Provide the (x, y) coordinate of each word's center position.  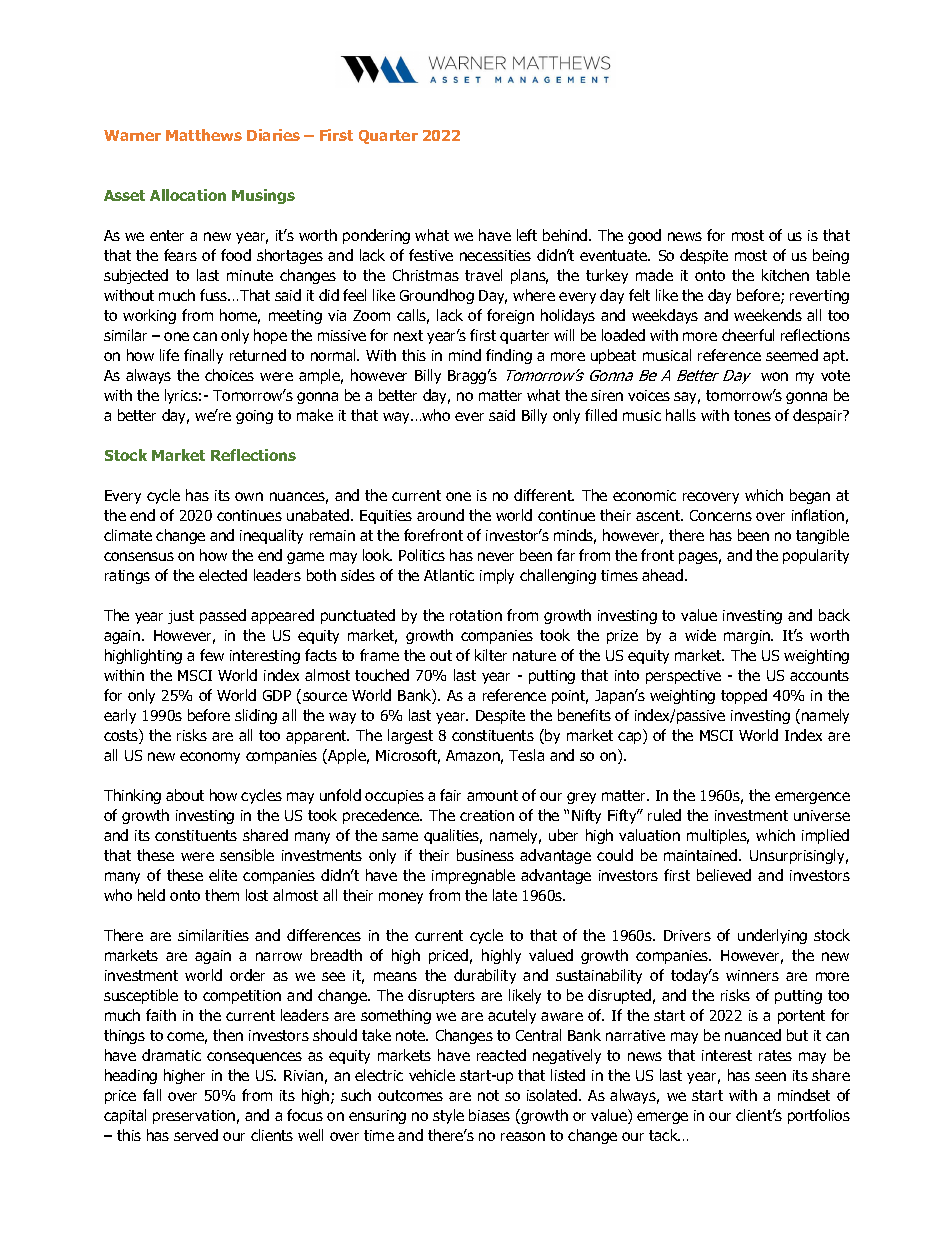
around (440, 515)
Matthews (204, 135)
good (644, 236)
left (527, 235)
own (249, 496)
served (196, 1135)
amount (492, 795)
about (185, 795)
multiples (718, 836)
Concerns (721, 515)
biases (489, 1115)
